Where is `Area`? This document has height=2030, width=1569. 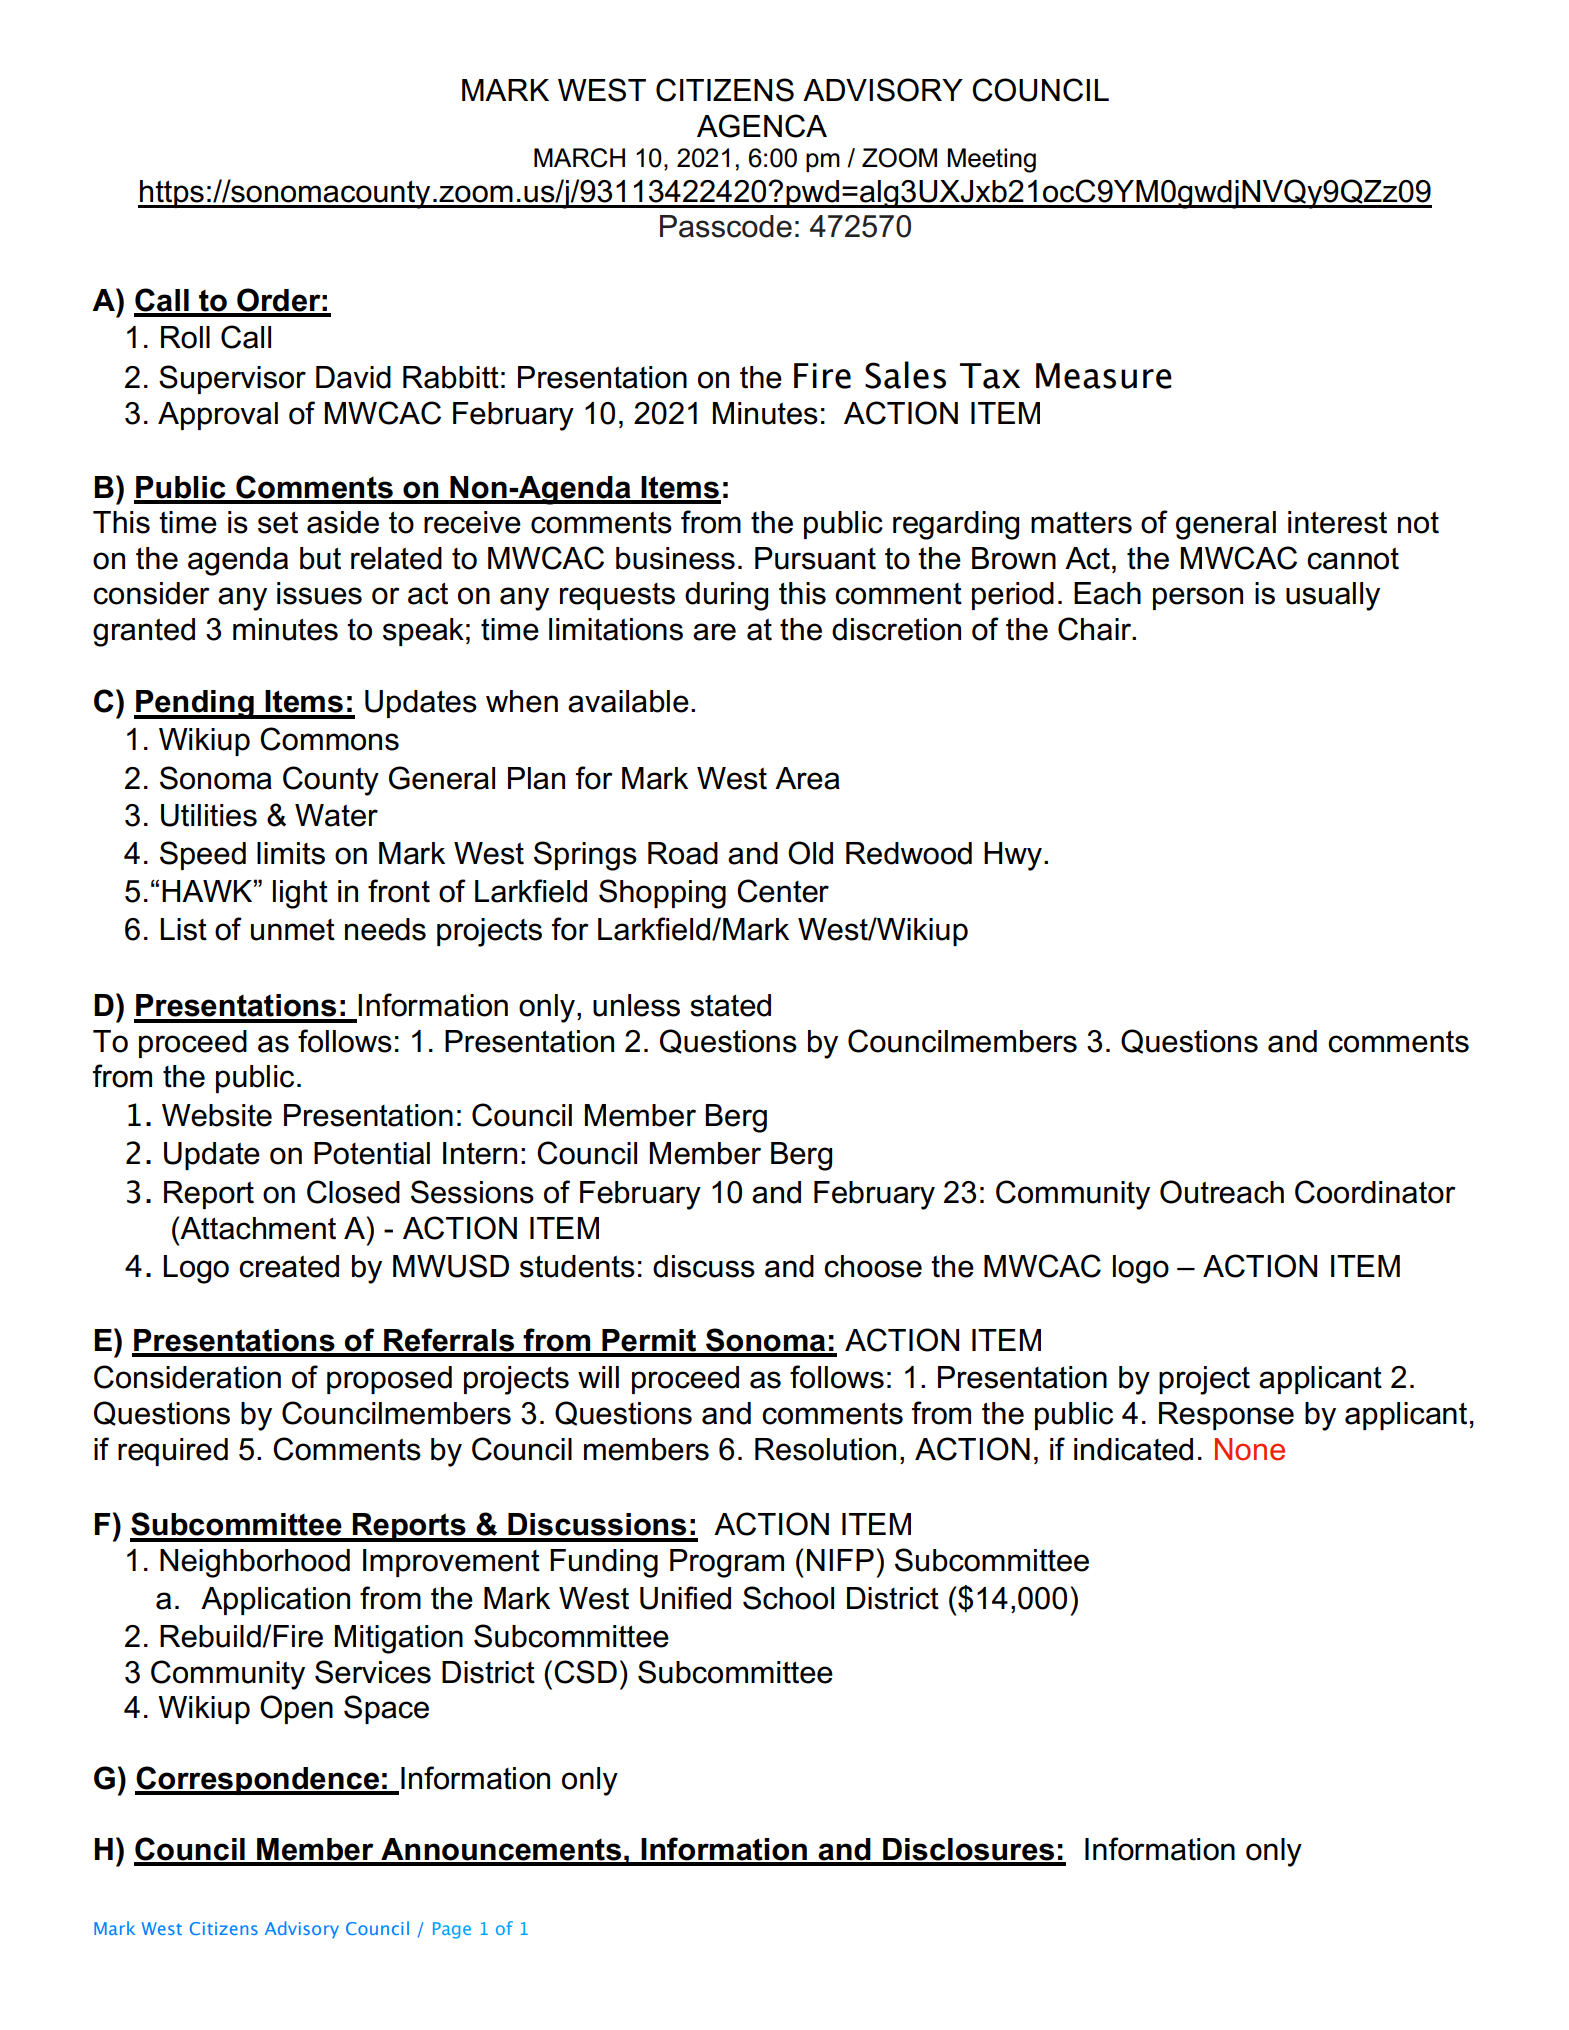
Area is located at coordinates (807, 778).
